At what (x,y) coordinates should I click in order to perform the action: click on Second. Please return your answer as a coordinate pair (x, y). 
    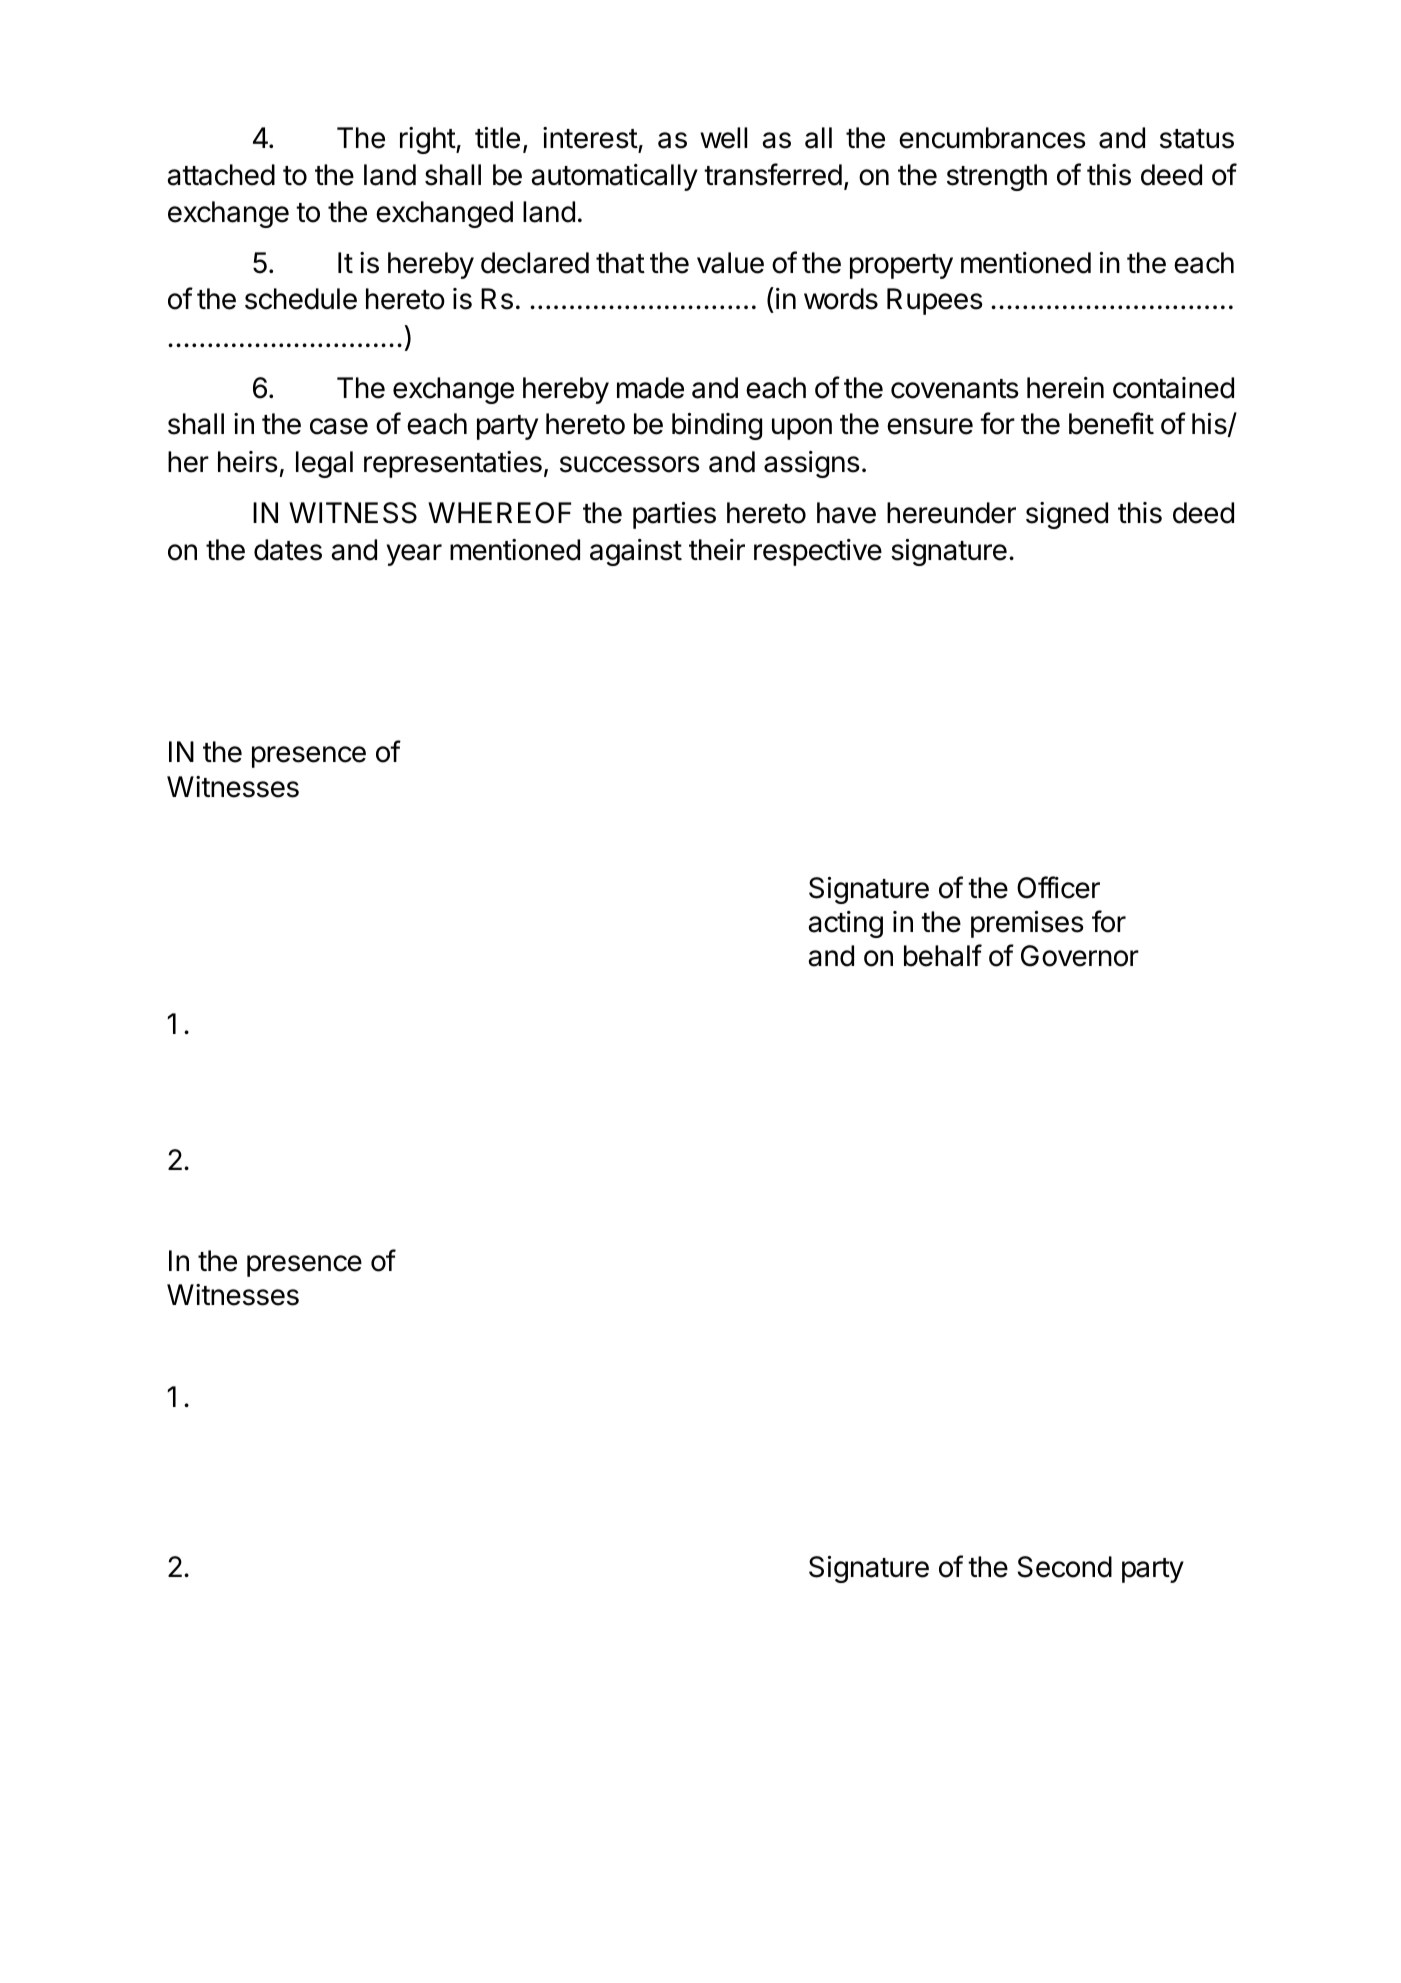
    Looking at the image, I should click on (1065, 1567).
